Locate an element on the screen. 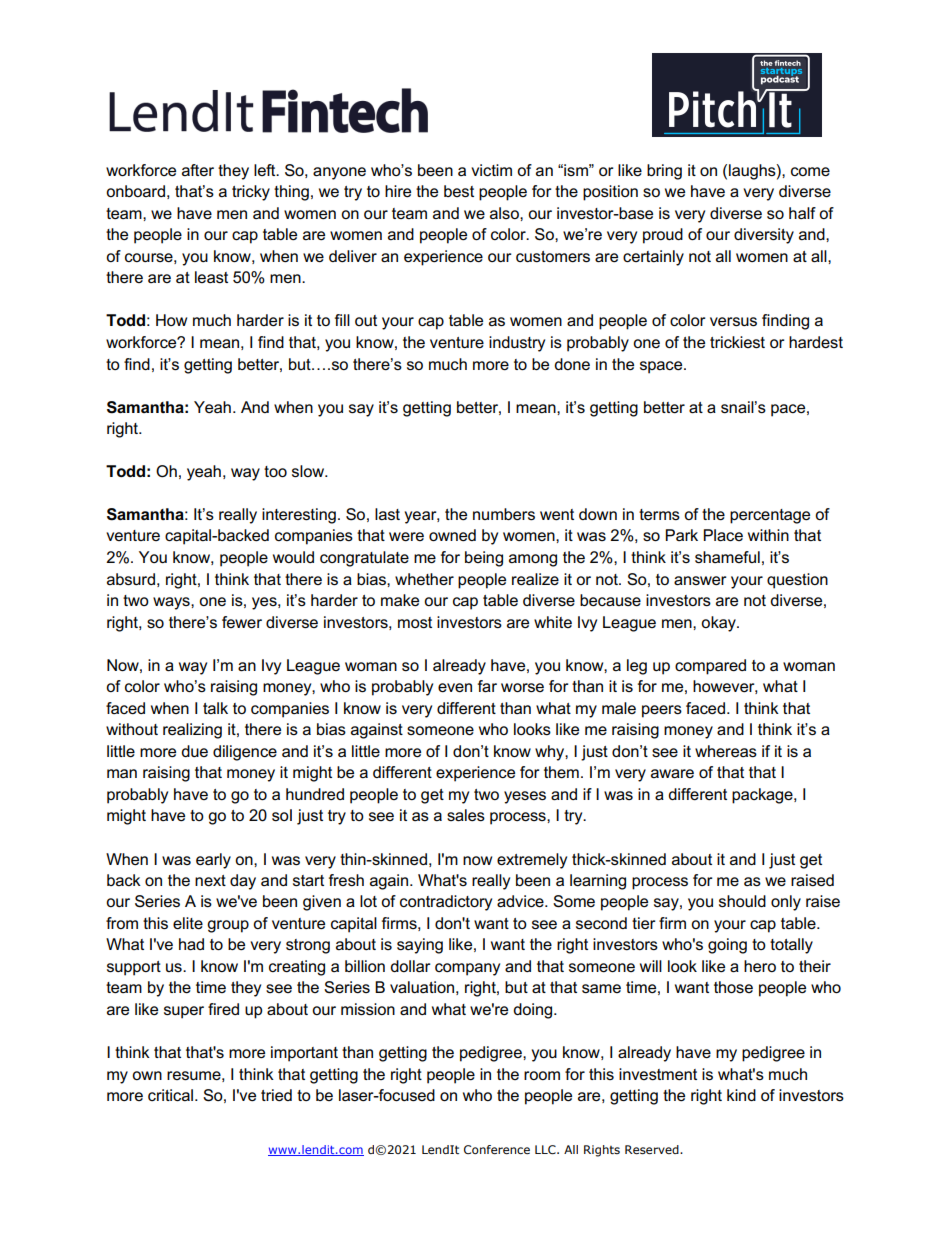 This screenshot has height=1233, width=952. should is located at coordinates (742, 901).
